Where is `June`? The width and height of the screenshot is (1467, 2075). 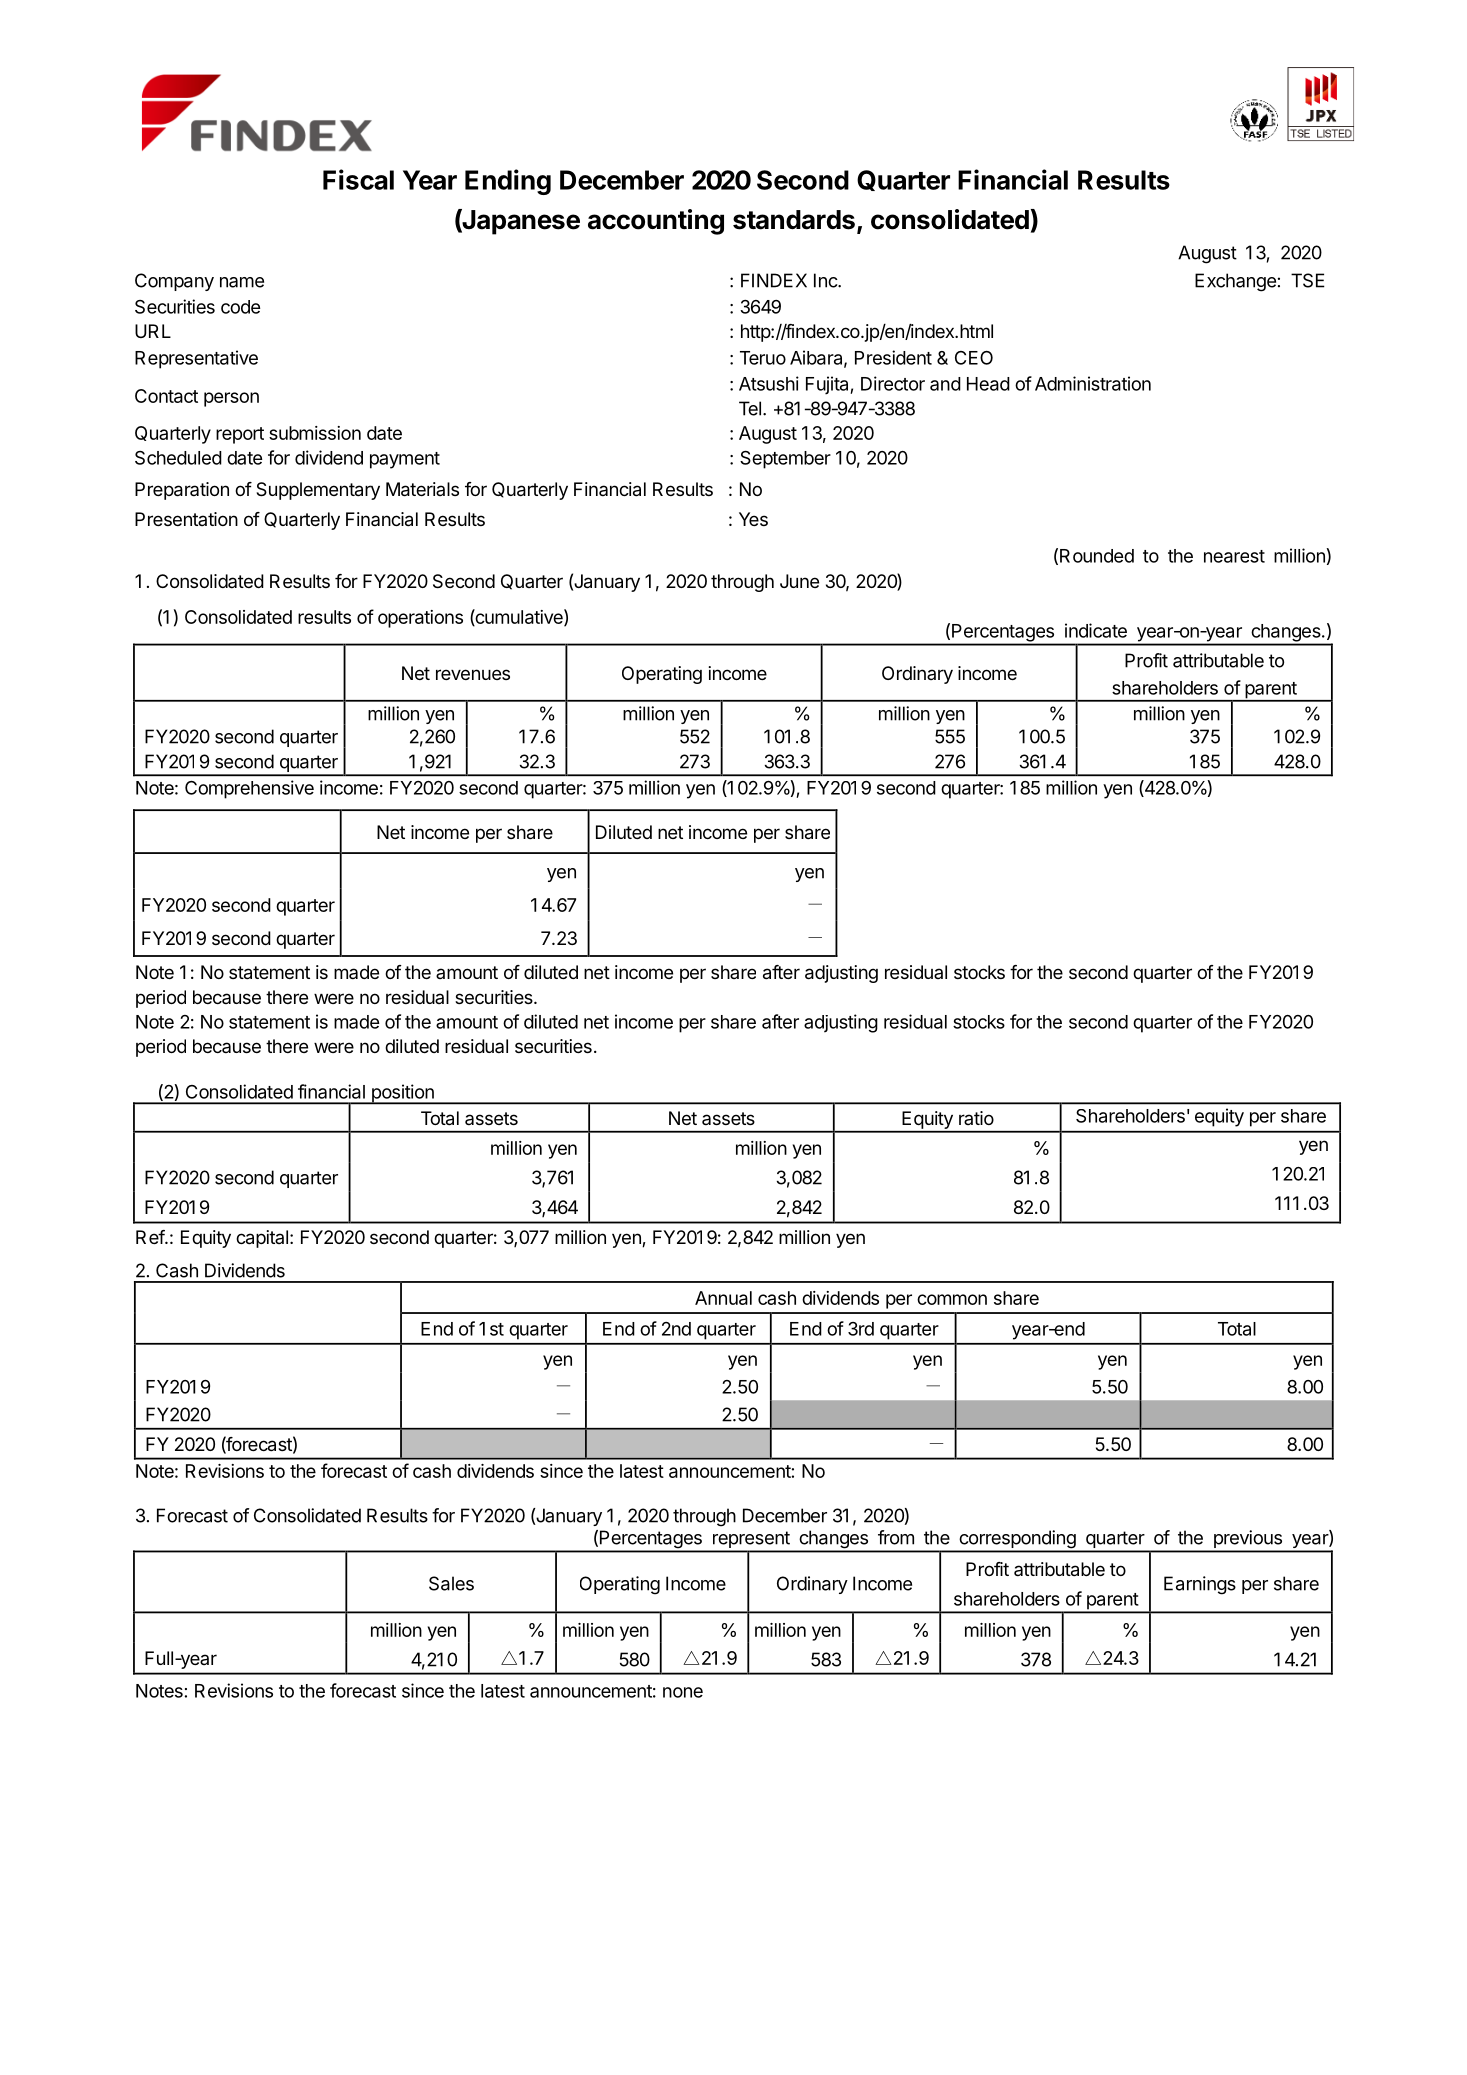 June is located at coordinates (799, 581).
